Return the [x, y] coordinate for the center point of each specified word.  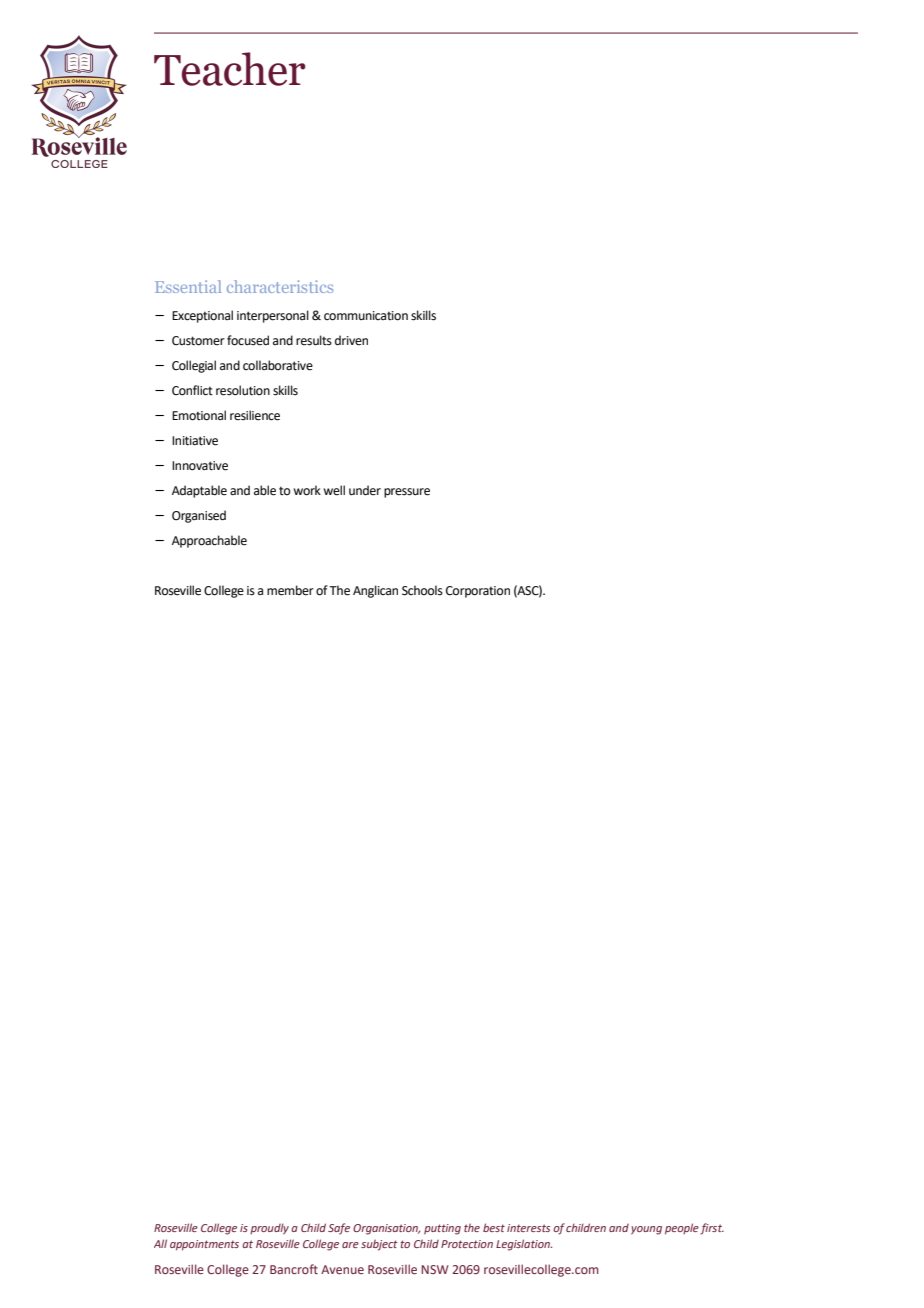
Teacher [230, 69]
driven [351, 340]
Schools [422, 590]
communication [366, 316]
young [646, 1230]
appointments [204, 1245]
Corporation [478, 592]
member [290, 590]
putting [442, 1229]
